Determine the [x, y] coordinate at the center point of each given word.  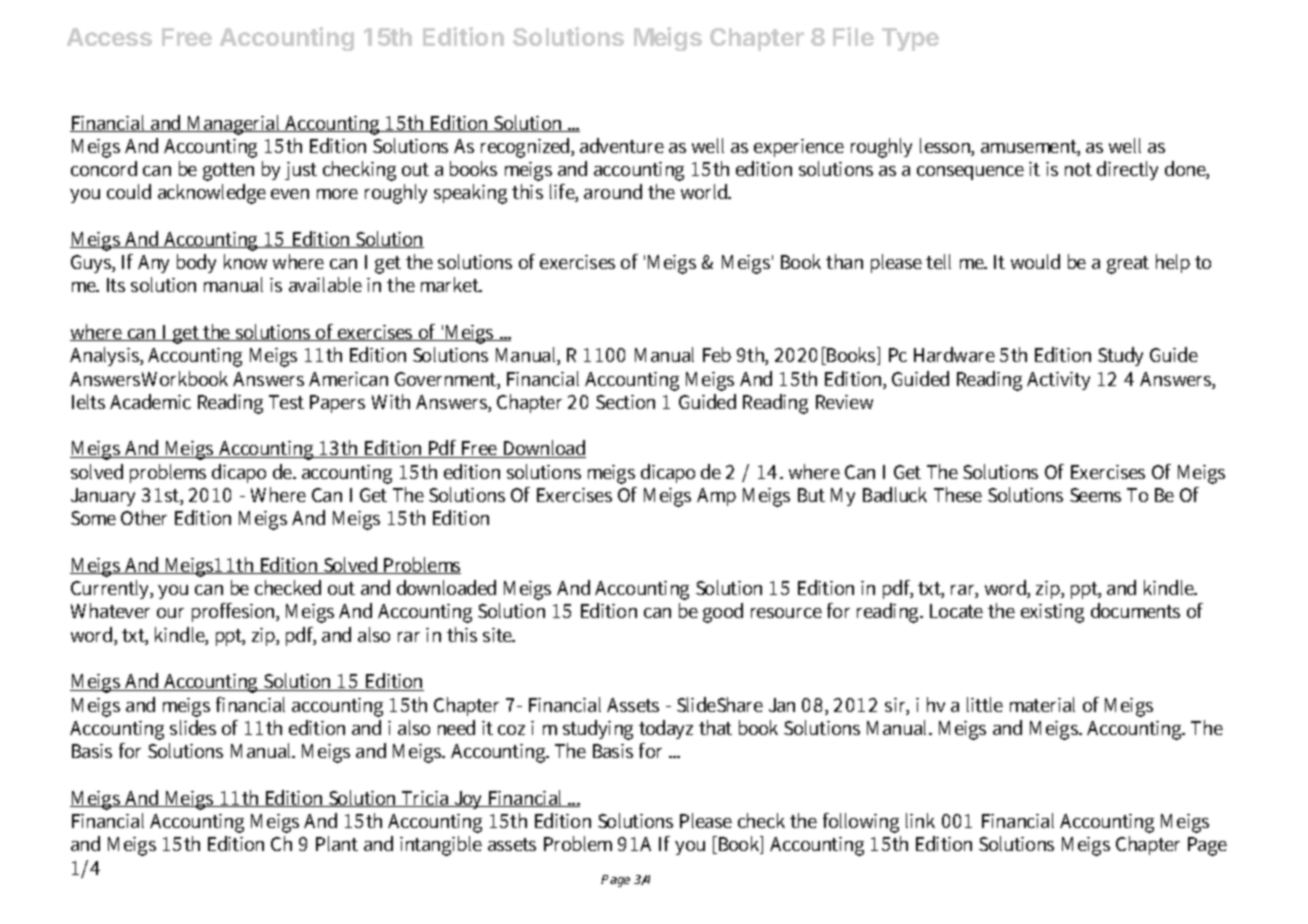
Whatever [110, 610]
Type [910, 39]
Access [109, 37]
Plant [337, 843]
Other [144, 517]
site [499, 635]
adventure [622, 145]
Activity [1058, 381]
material [1042, 704]
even [290, 194]
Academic [150, 401]
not [1078, 169]
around [613, 191]
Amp [716, 497]
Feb [717, 354]
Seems [1095, 495]
